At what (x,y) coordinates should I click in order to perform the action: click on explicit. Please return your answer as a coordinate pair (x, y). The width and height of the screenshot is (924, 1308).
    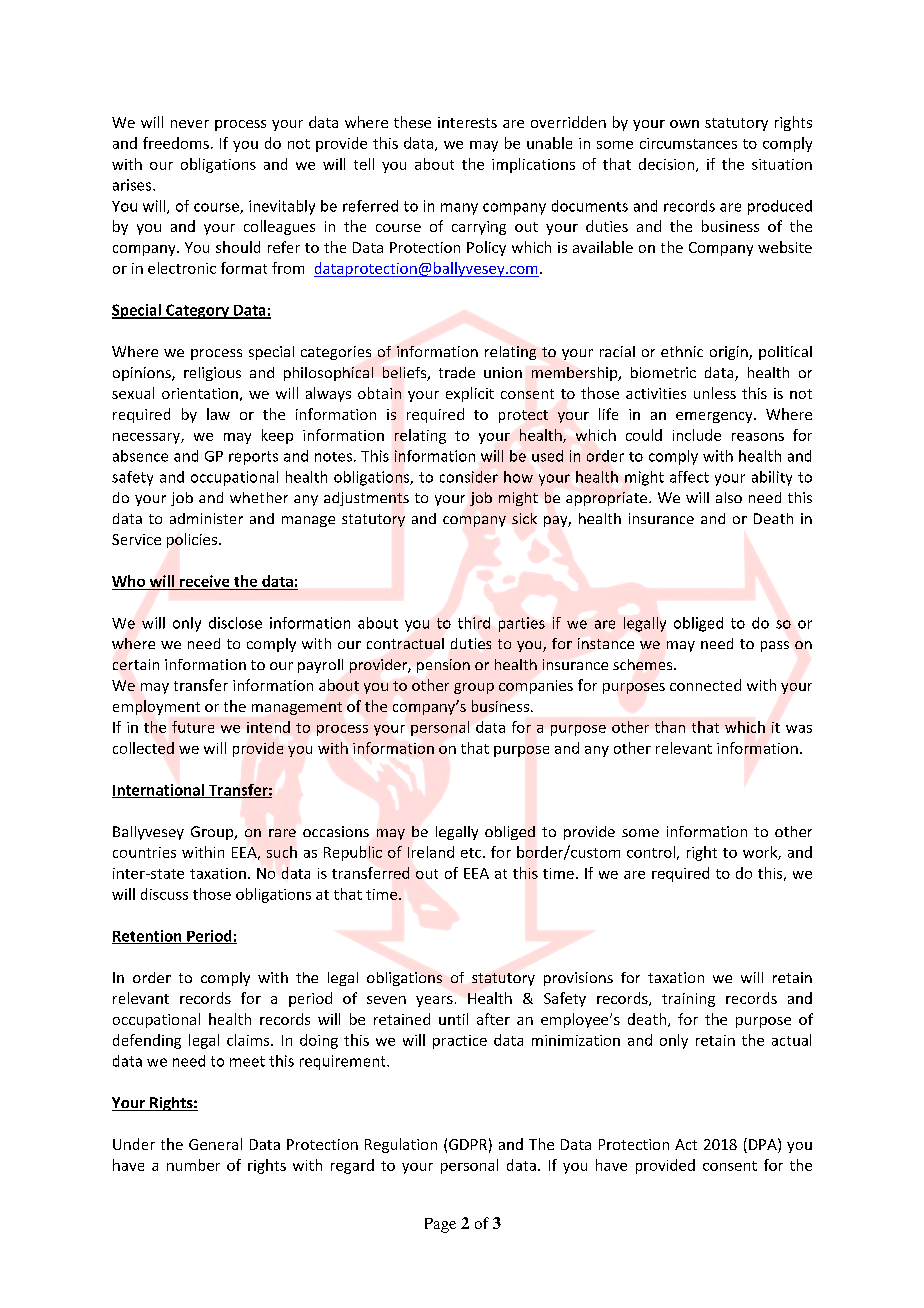
    Looking at the image, I should click on (470, 394).
